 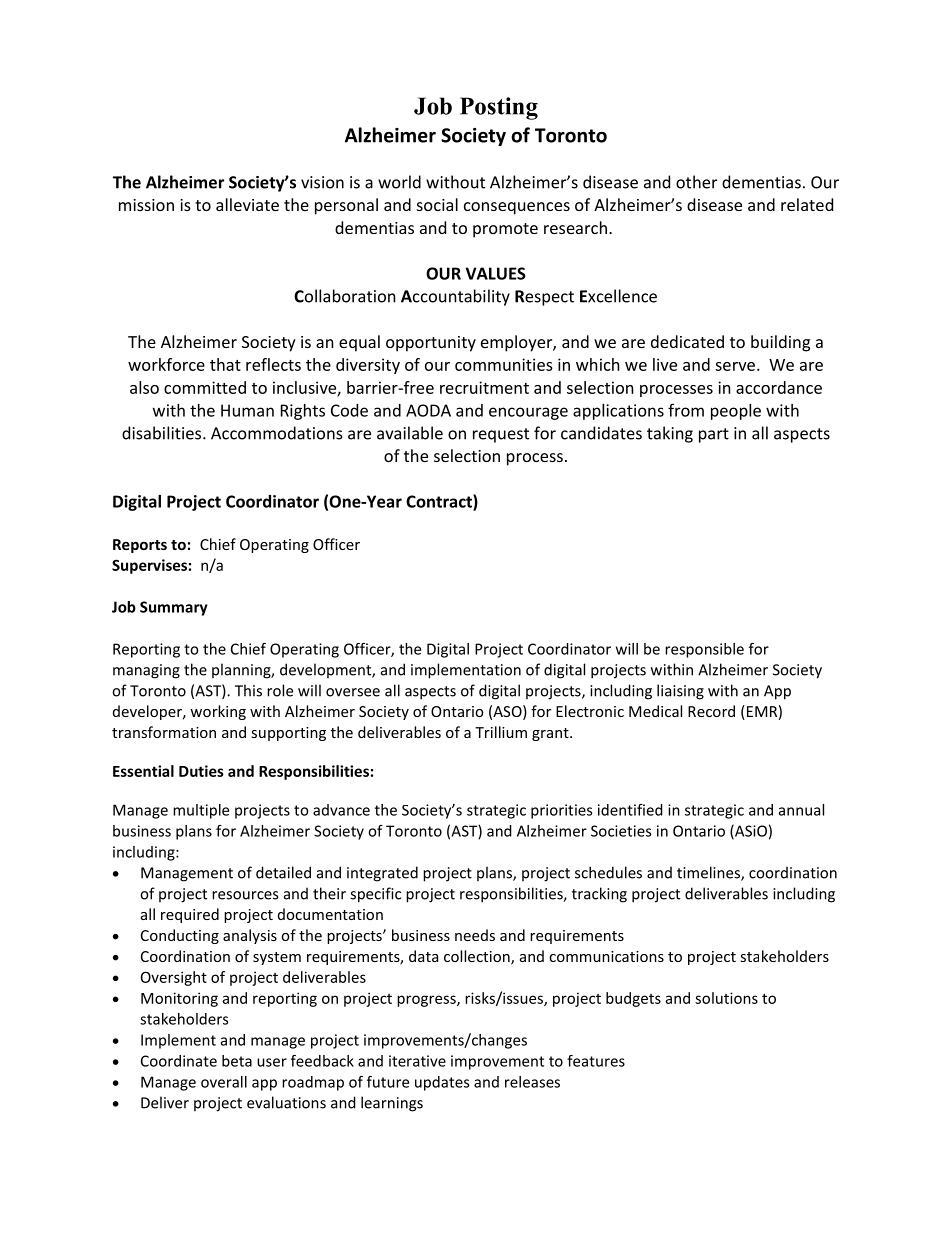 What do you see at coordinates (499, 108) in the screenshot?
I see `Posting` at bounding box center [499, 108].
